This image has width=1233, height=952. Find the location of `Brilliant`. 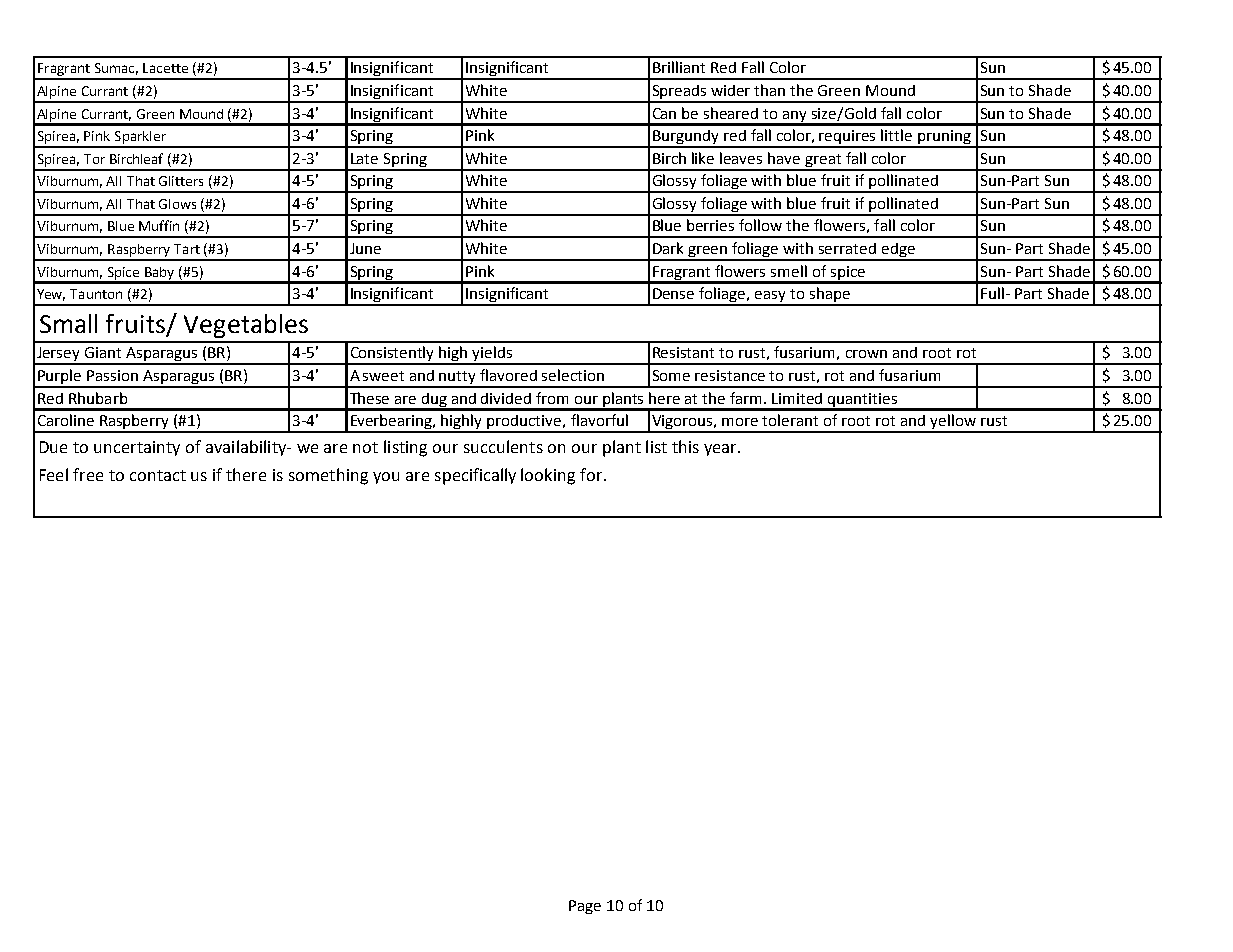

Brilliant is located at coordinates (679, 67).
